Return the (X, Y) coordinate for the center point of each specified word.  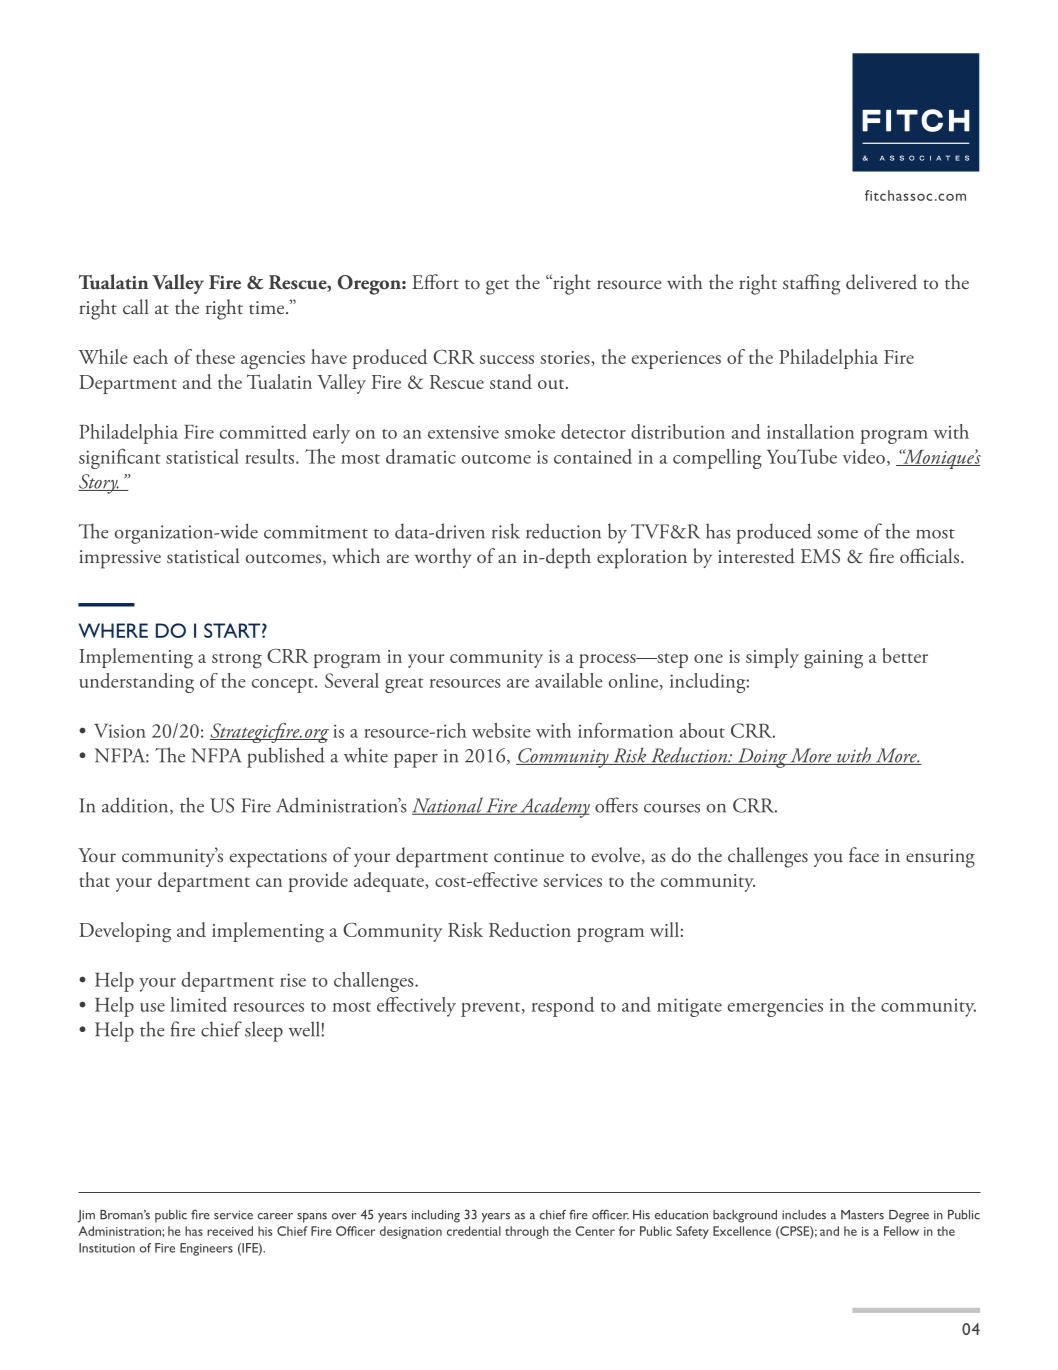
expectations (278, 858)
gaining (833, 659)
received (230, 1231)
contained (593, 456)
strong (237, 661)
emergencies (775, 1007)
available (569, 680)
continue (529, 856)
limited (199, 1004)
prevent (492, 1009)
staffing (811, 284)
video (864, 456)
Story (99, 484)
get (497, 287)
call (136, 306)
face (864, 855)
